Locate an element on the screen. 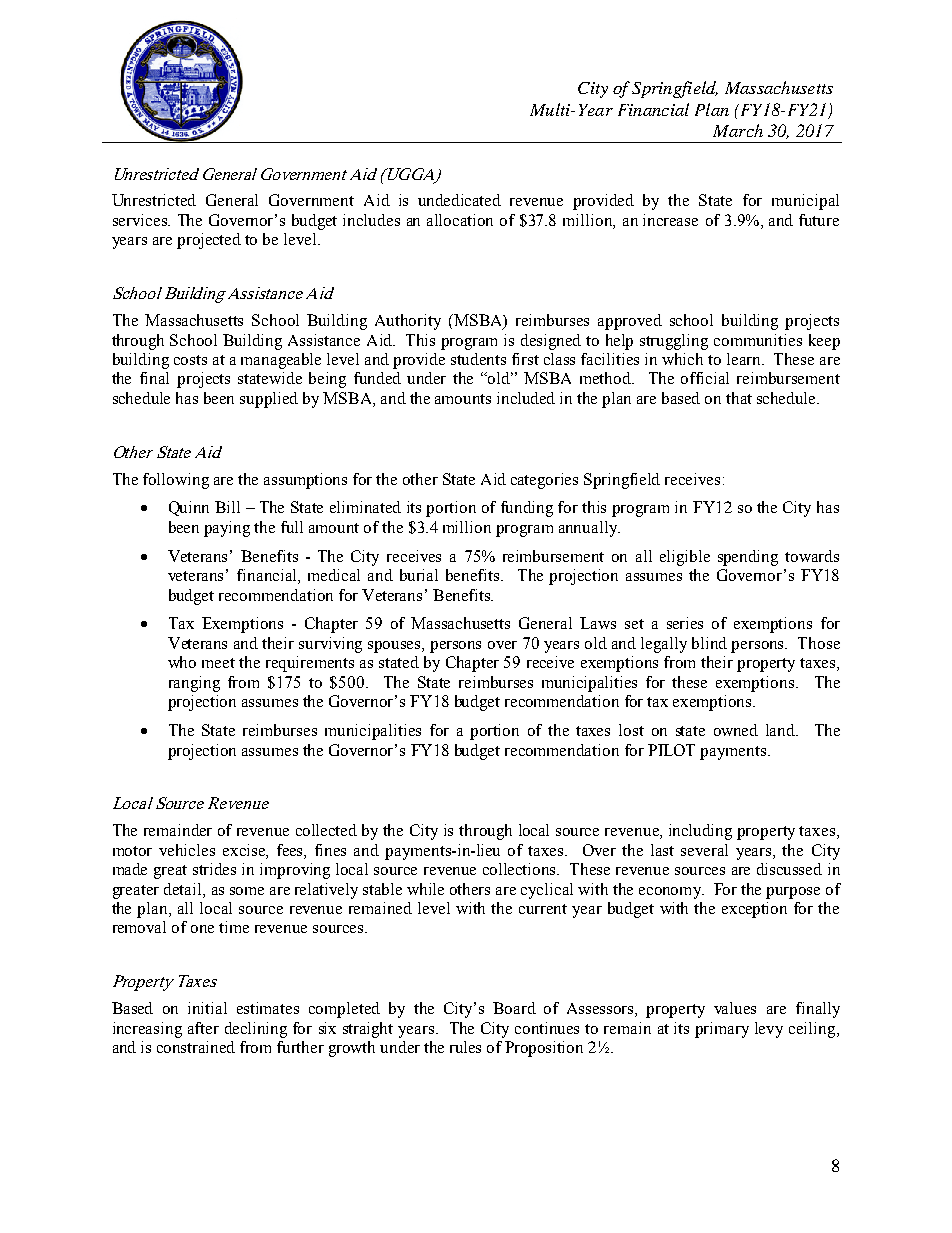  March is located at coordinates (738, 130).
